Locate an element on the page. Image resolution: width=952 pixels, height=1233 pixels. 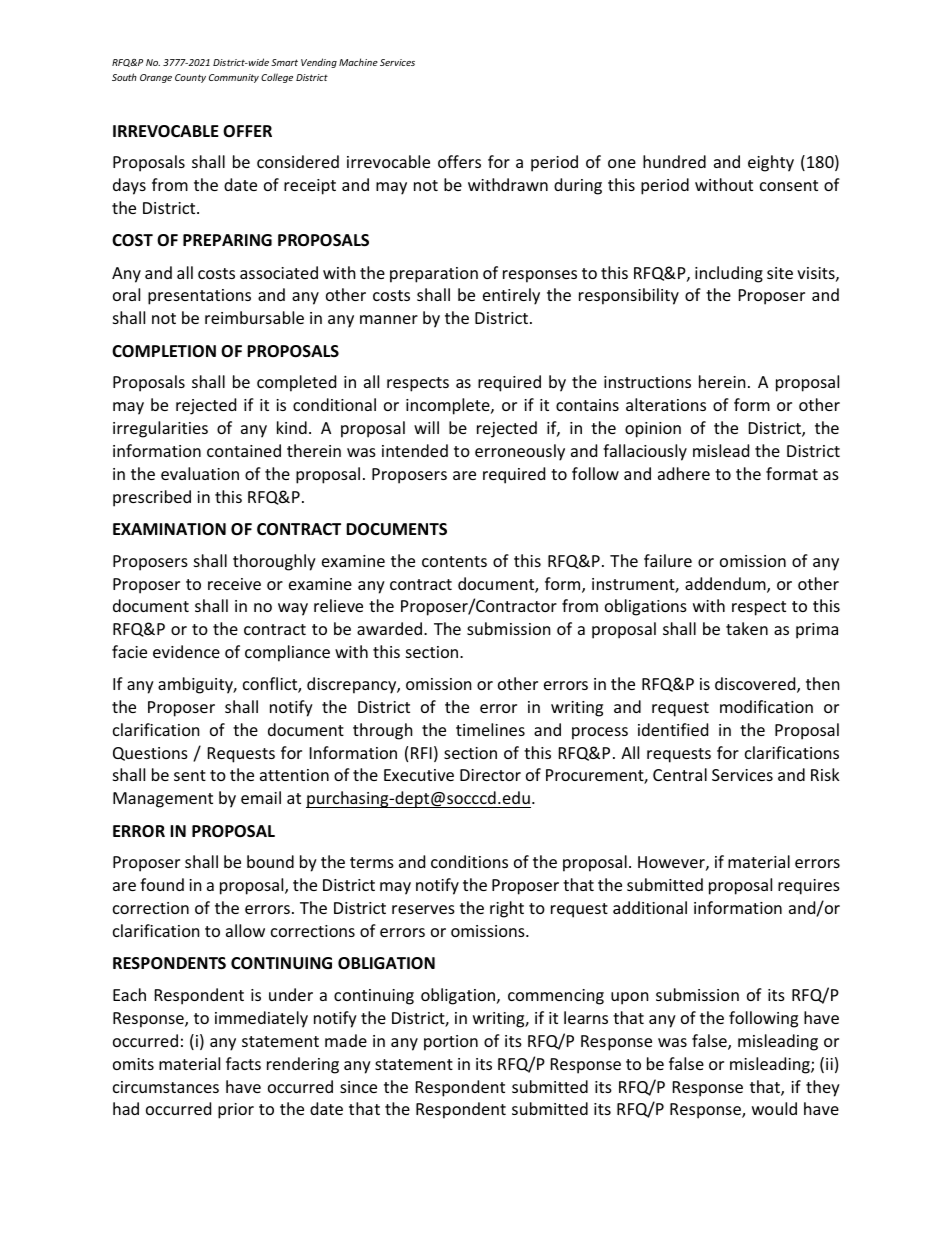
receive is located at coordinates (234, 584).
